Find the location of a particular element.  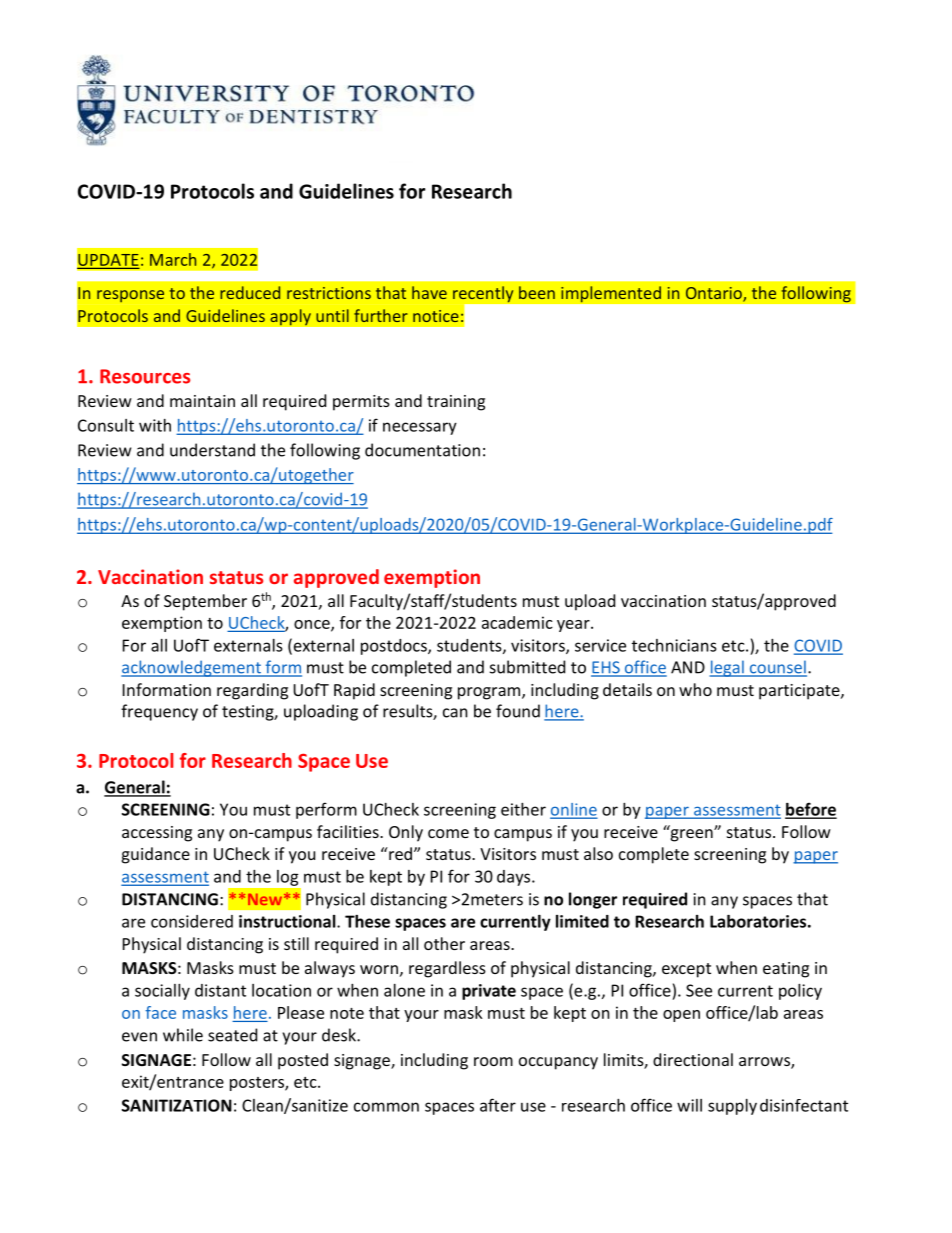

Ontario is located at coordinates (715, 294).
